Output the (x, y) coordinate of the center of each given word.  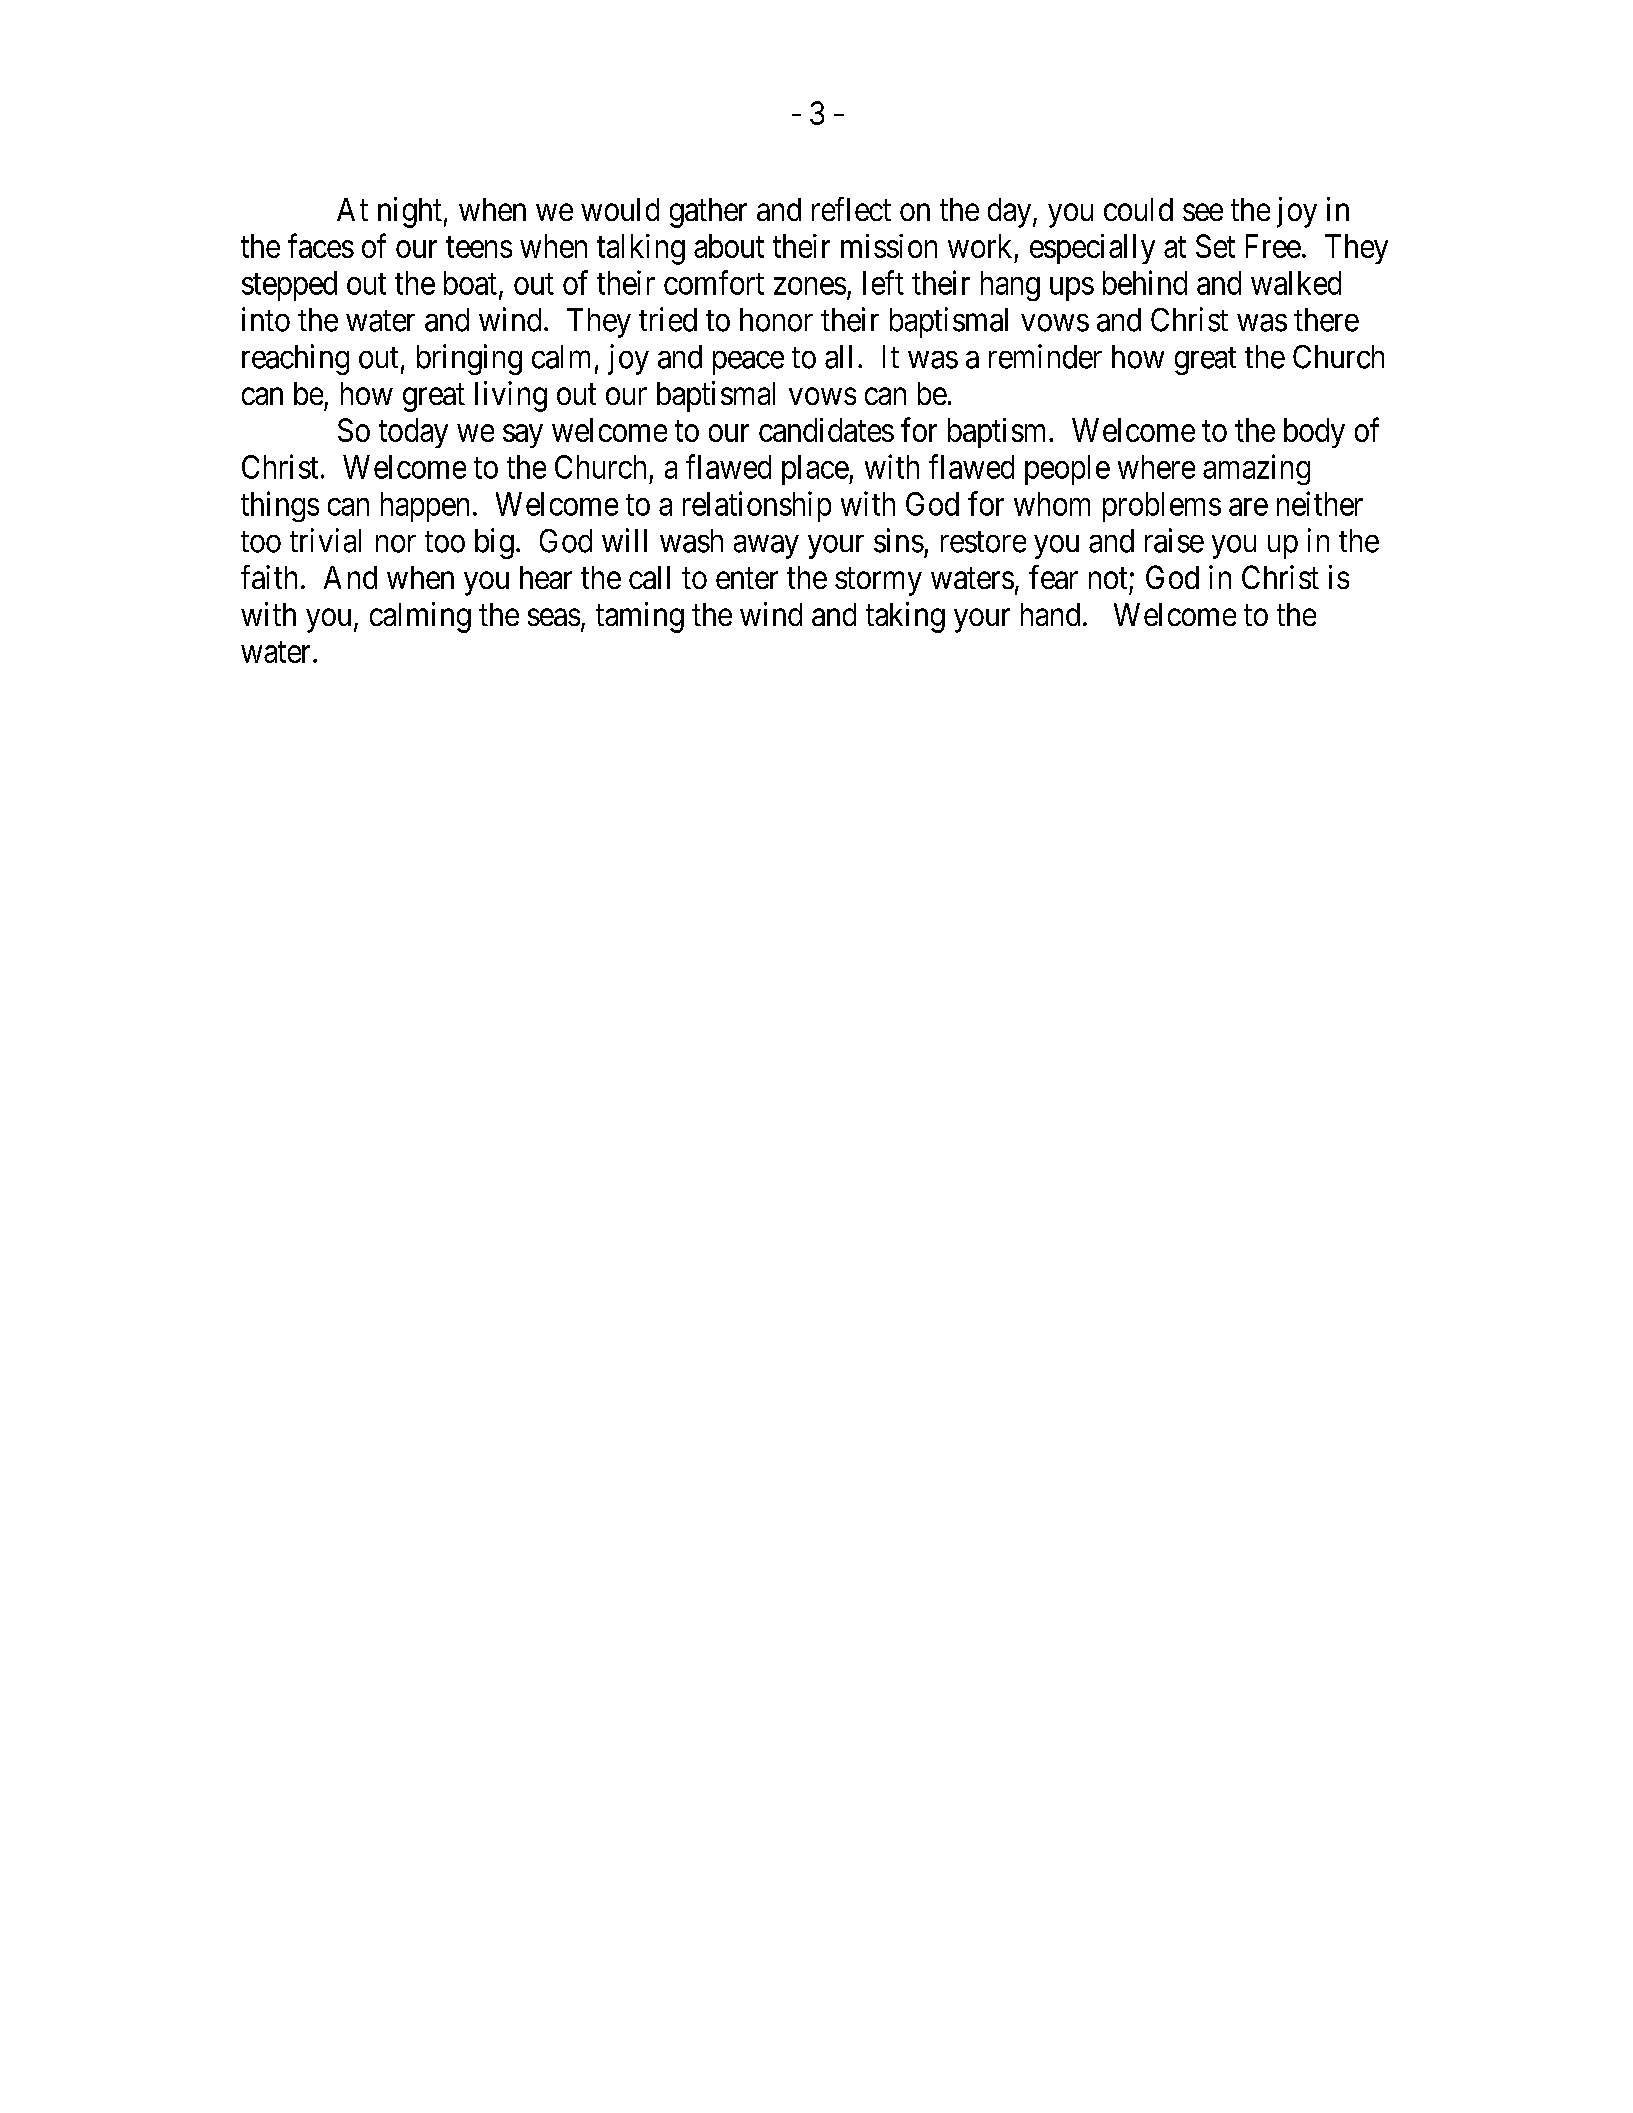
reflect (851, 209)
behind (1145, 282)
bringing (469, 359)
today (413, 433)
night (410, 212)
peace (748, 363)
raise (1174, 540)
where (1156, 467)
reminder (1045, 356)
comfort (714, 282)
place (816, 470)
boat (470, 283)
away (766, 547)
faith (269, 577)
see (1203, 212)
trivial (325, 540)
